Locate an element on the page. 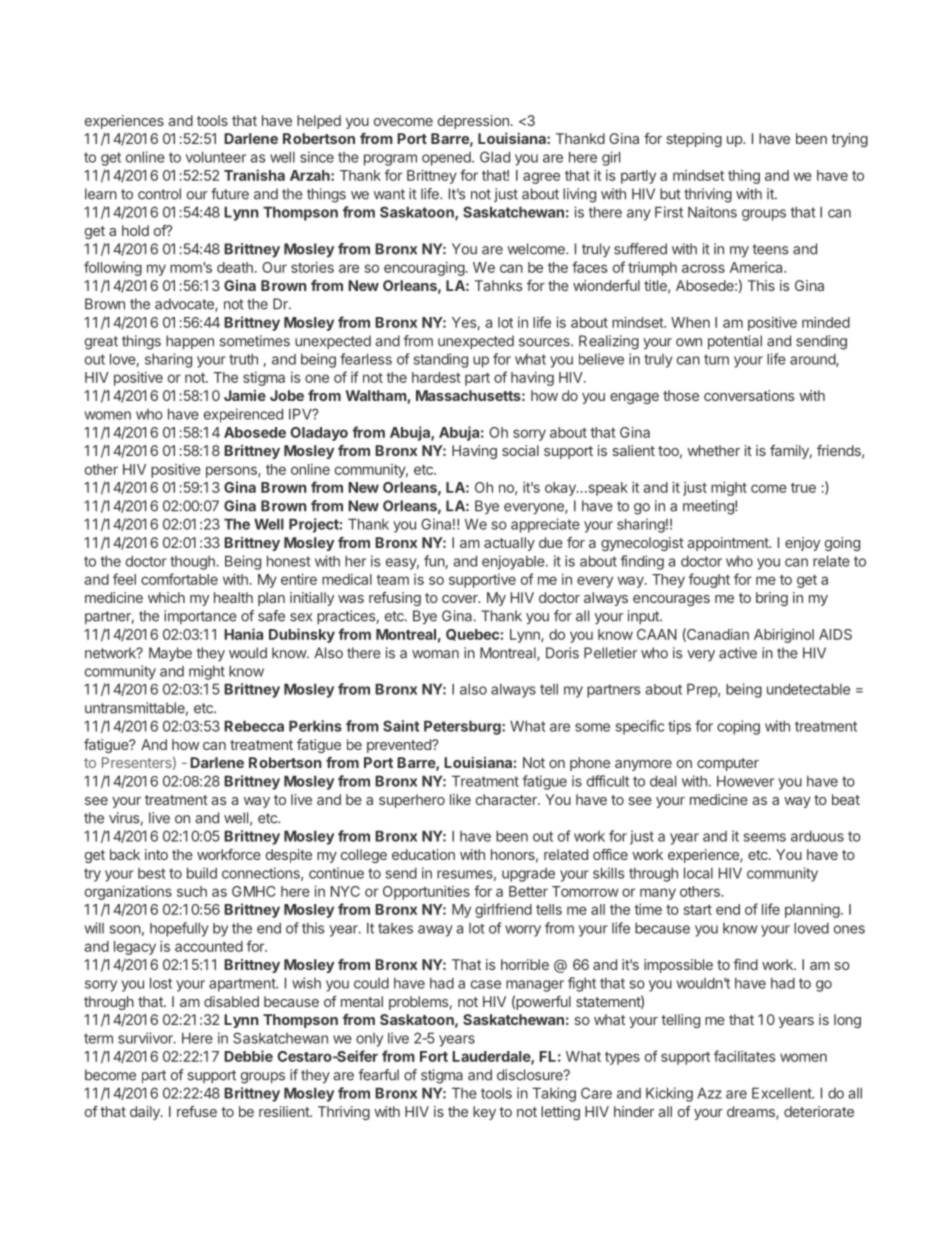 This image has width=952, height=1233. stepping is located at coordinates (694, 140).
